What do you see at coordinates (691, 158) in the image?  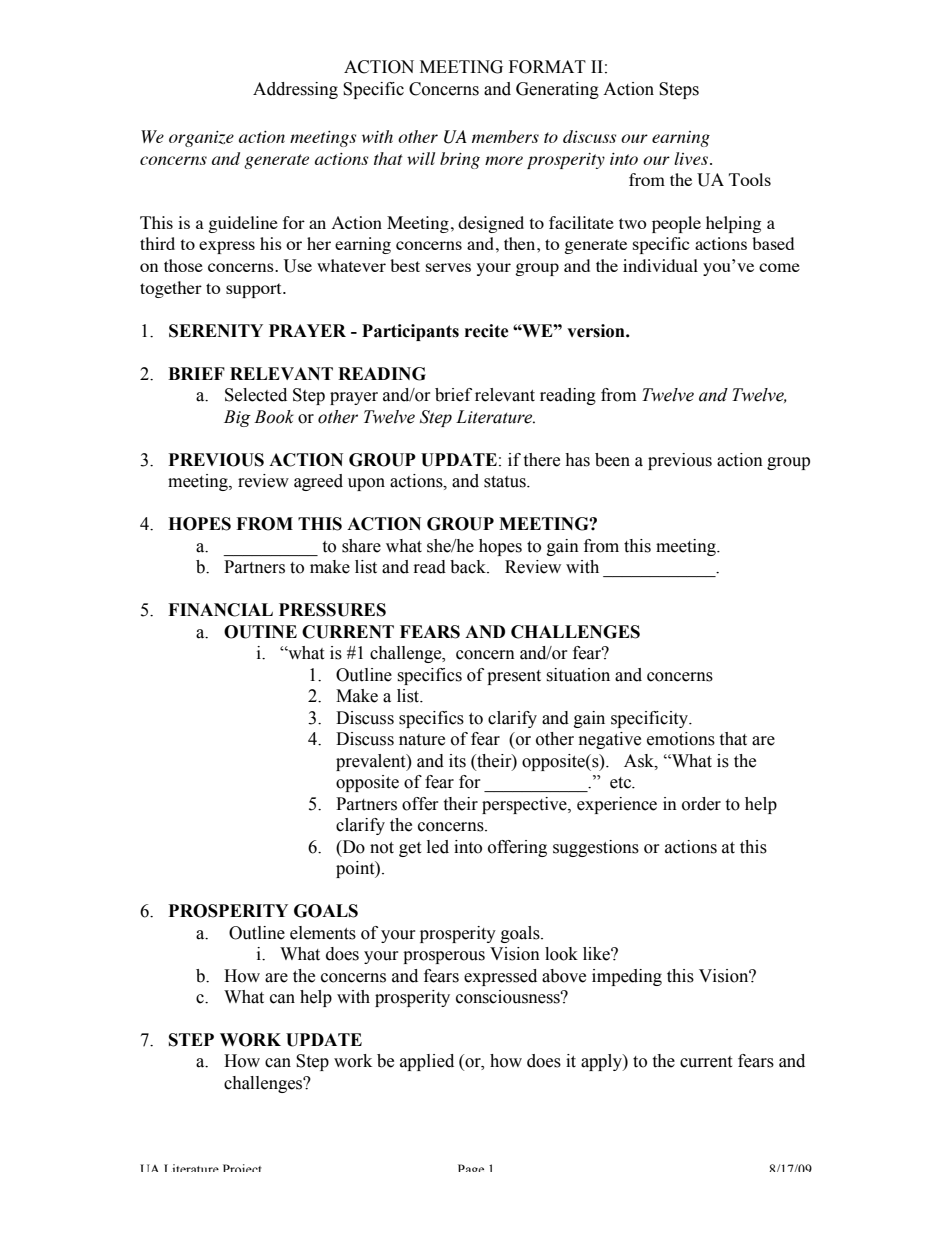 I see `lives` at bounding box center [691, 158].
